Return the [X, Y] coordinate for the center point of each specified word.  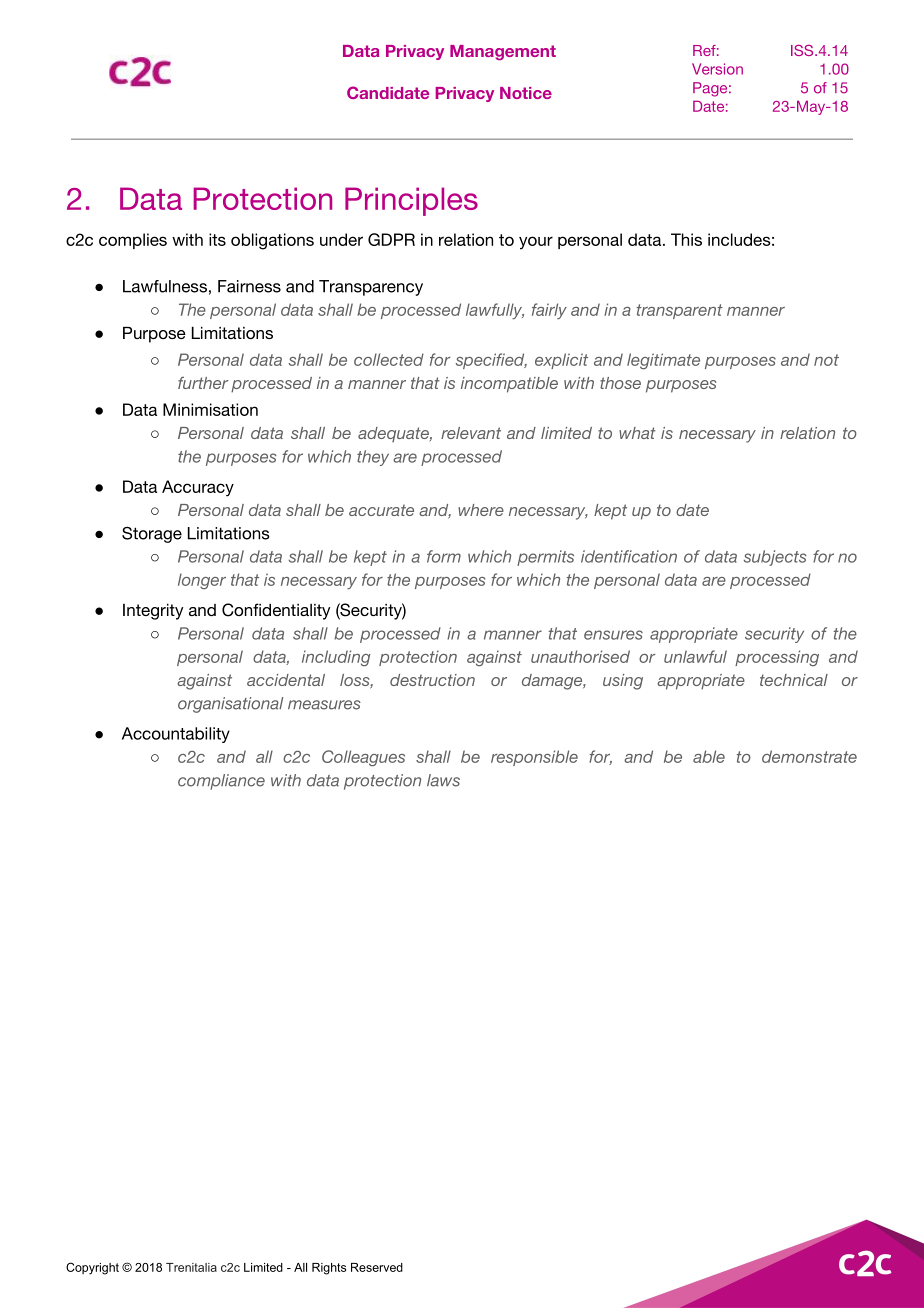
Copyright [92, 1268]
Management [503, 52]
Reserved [377, 1267]
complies [133, 241]
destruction [432, 680]
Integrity [153, 612]
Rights [329, 1269]
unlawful [695, 656]
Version [717, 69]
